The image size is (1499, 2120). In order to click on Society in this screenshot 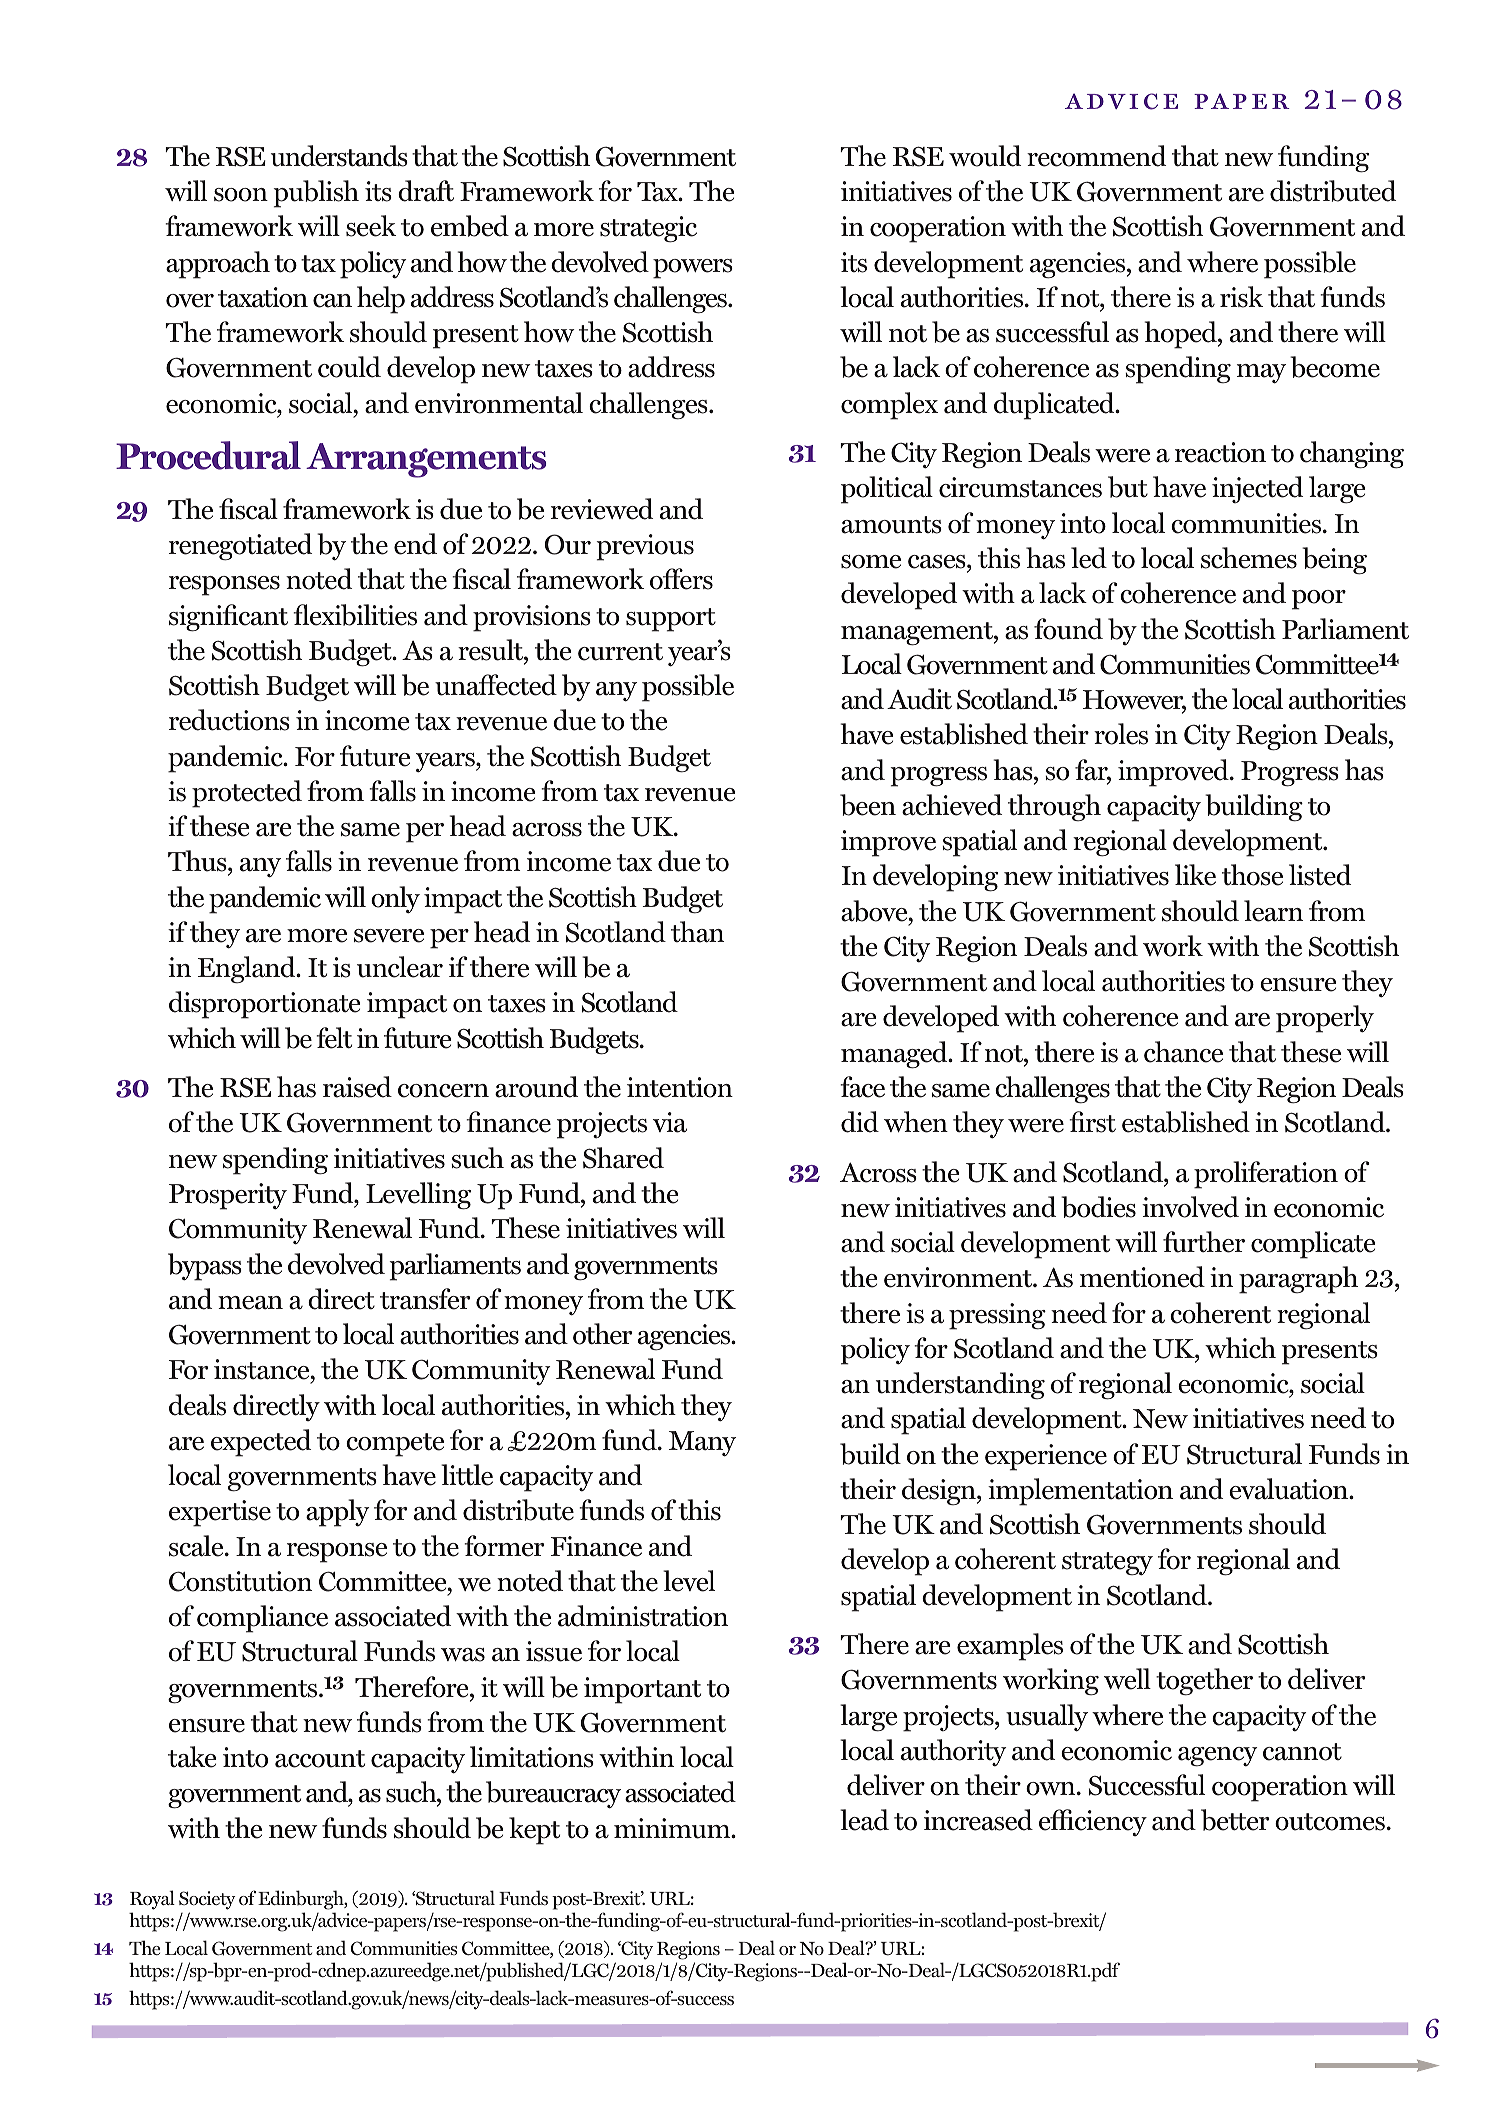, I will do `click(207, 1900)`.
